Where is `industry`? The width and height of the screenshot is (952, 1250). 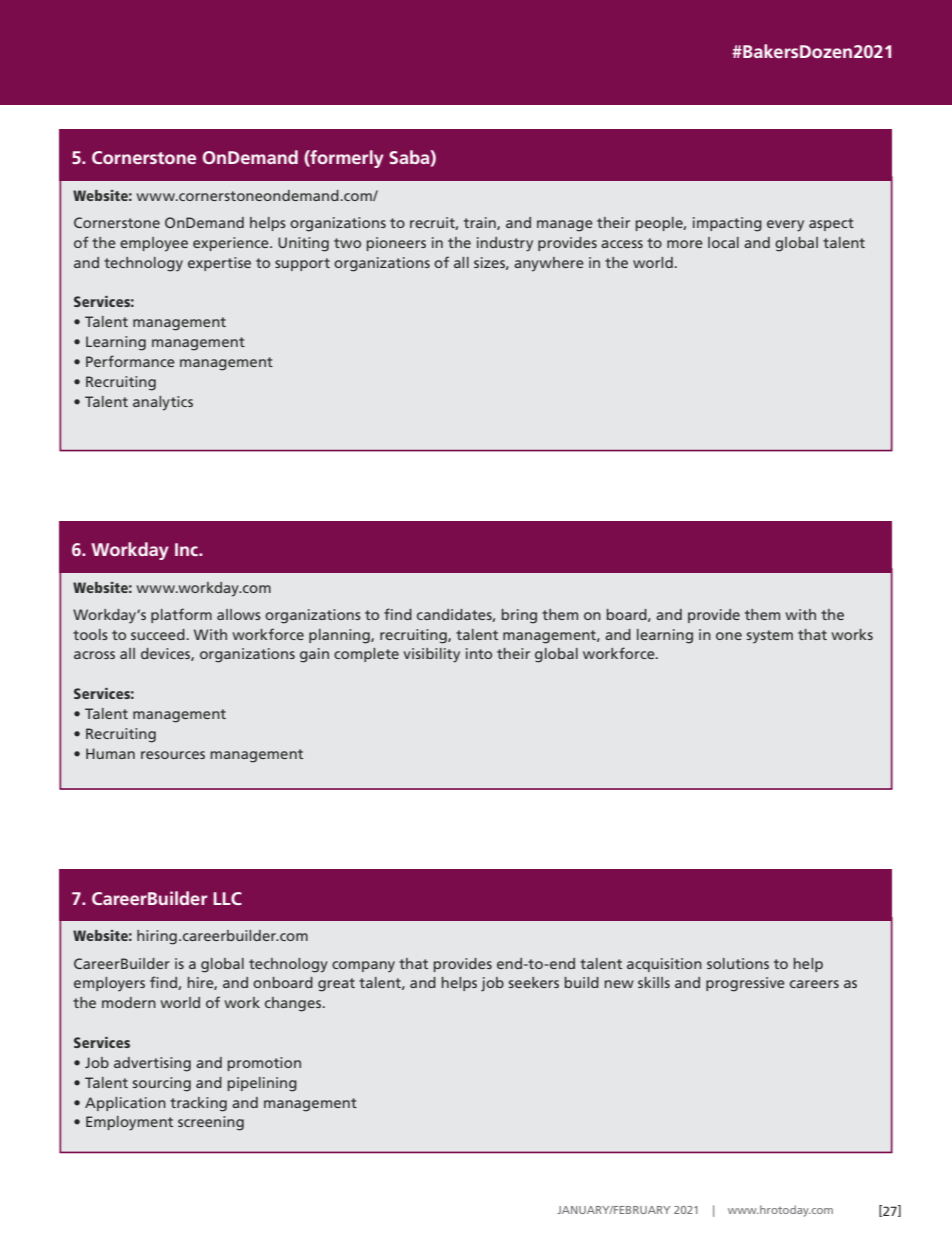
industry is located at coordinates (505, 244).
